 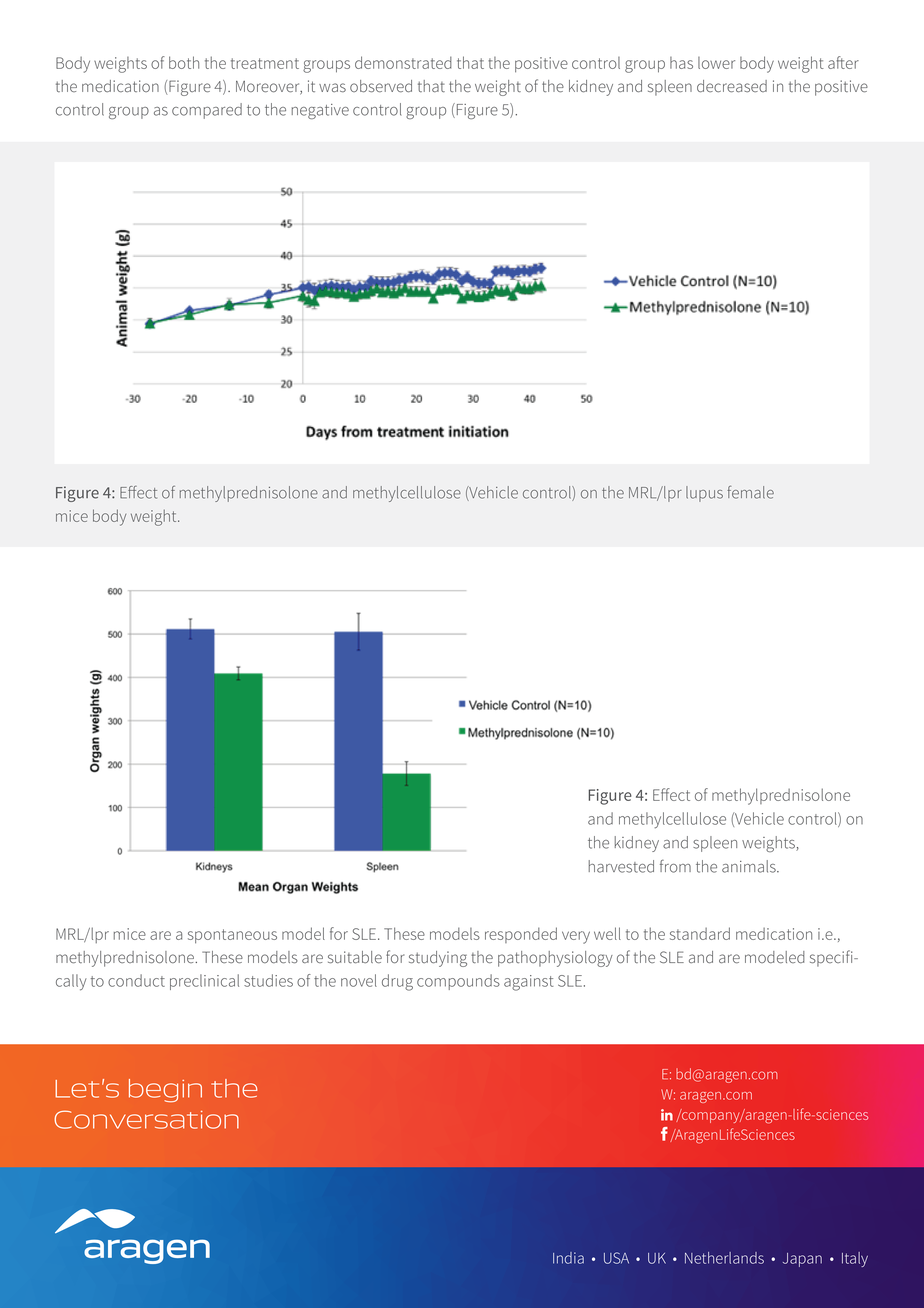 What do you see at coordinates (750, 492) in the screenshot?
I see `female` at bounding box center [750, 492].
